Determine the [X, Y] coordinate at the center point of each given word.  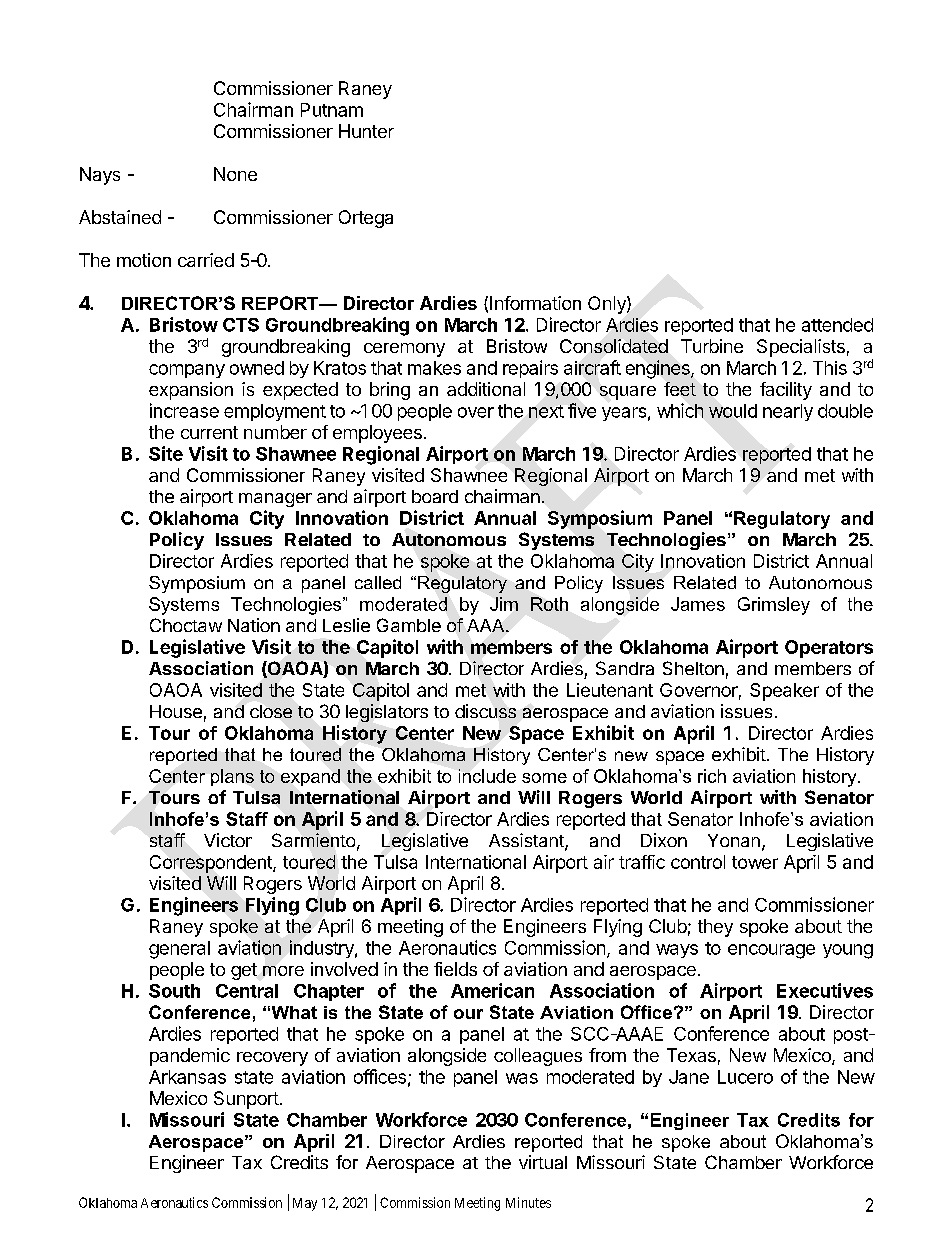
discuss [485, 711]
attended [837, 325]
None [235, 174]
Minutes [528, 1202]
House [176, 711]
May [305, 1204]
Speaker [784, 692]
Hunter [366, 131]
